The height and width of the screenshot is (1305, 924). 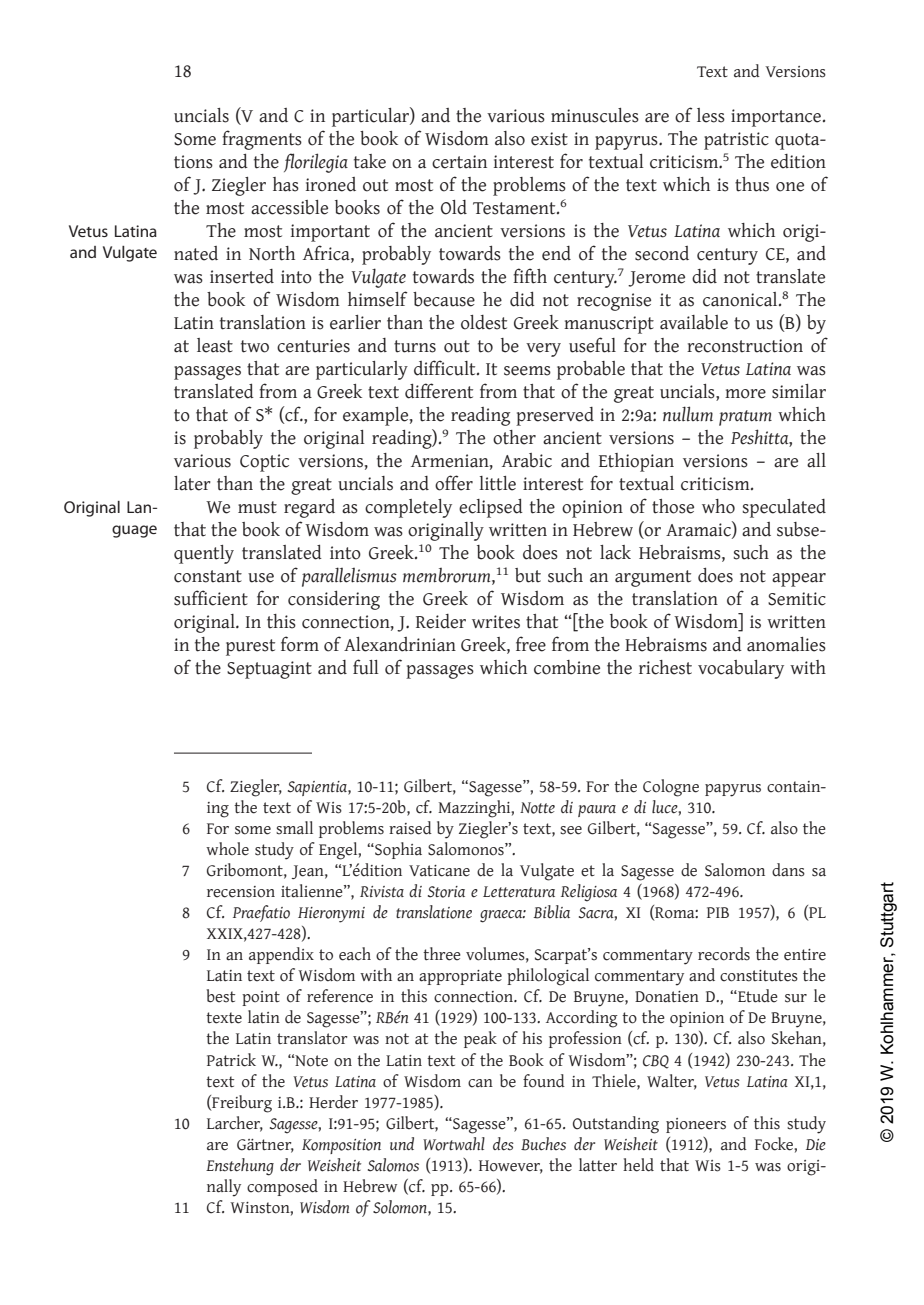 I want to click on Herder, so click(x=333, y=1102).
